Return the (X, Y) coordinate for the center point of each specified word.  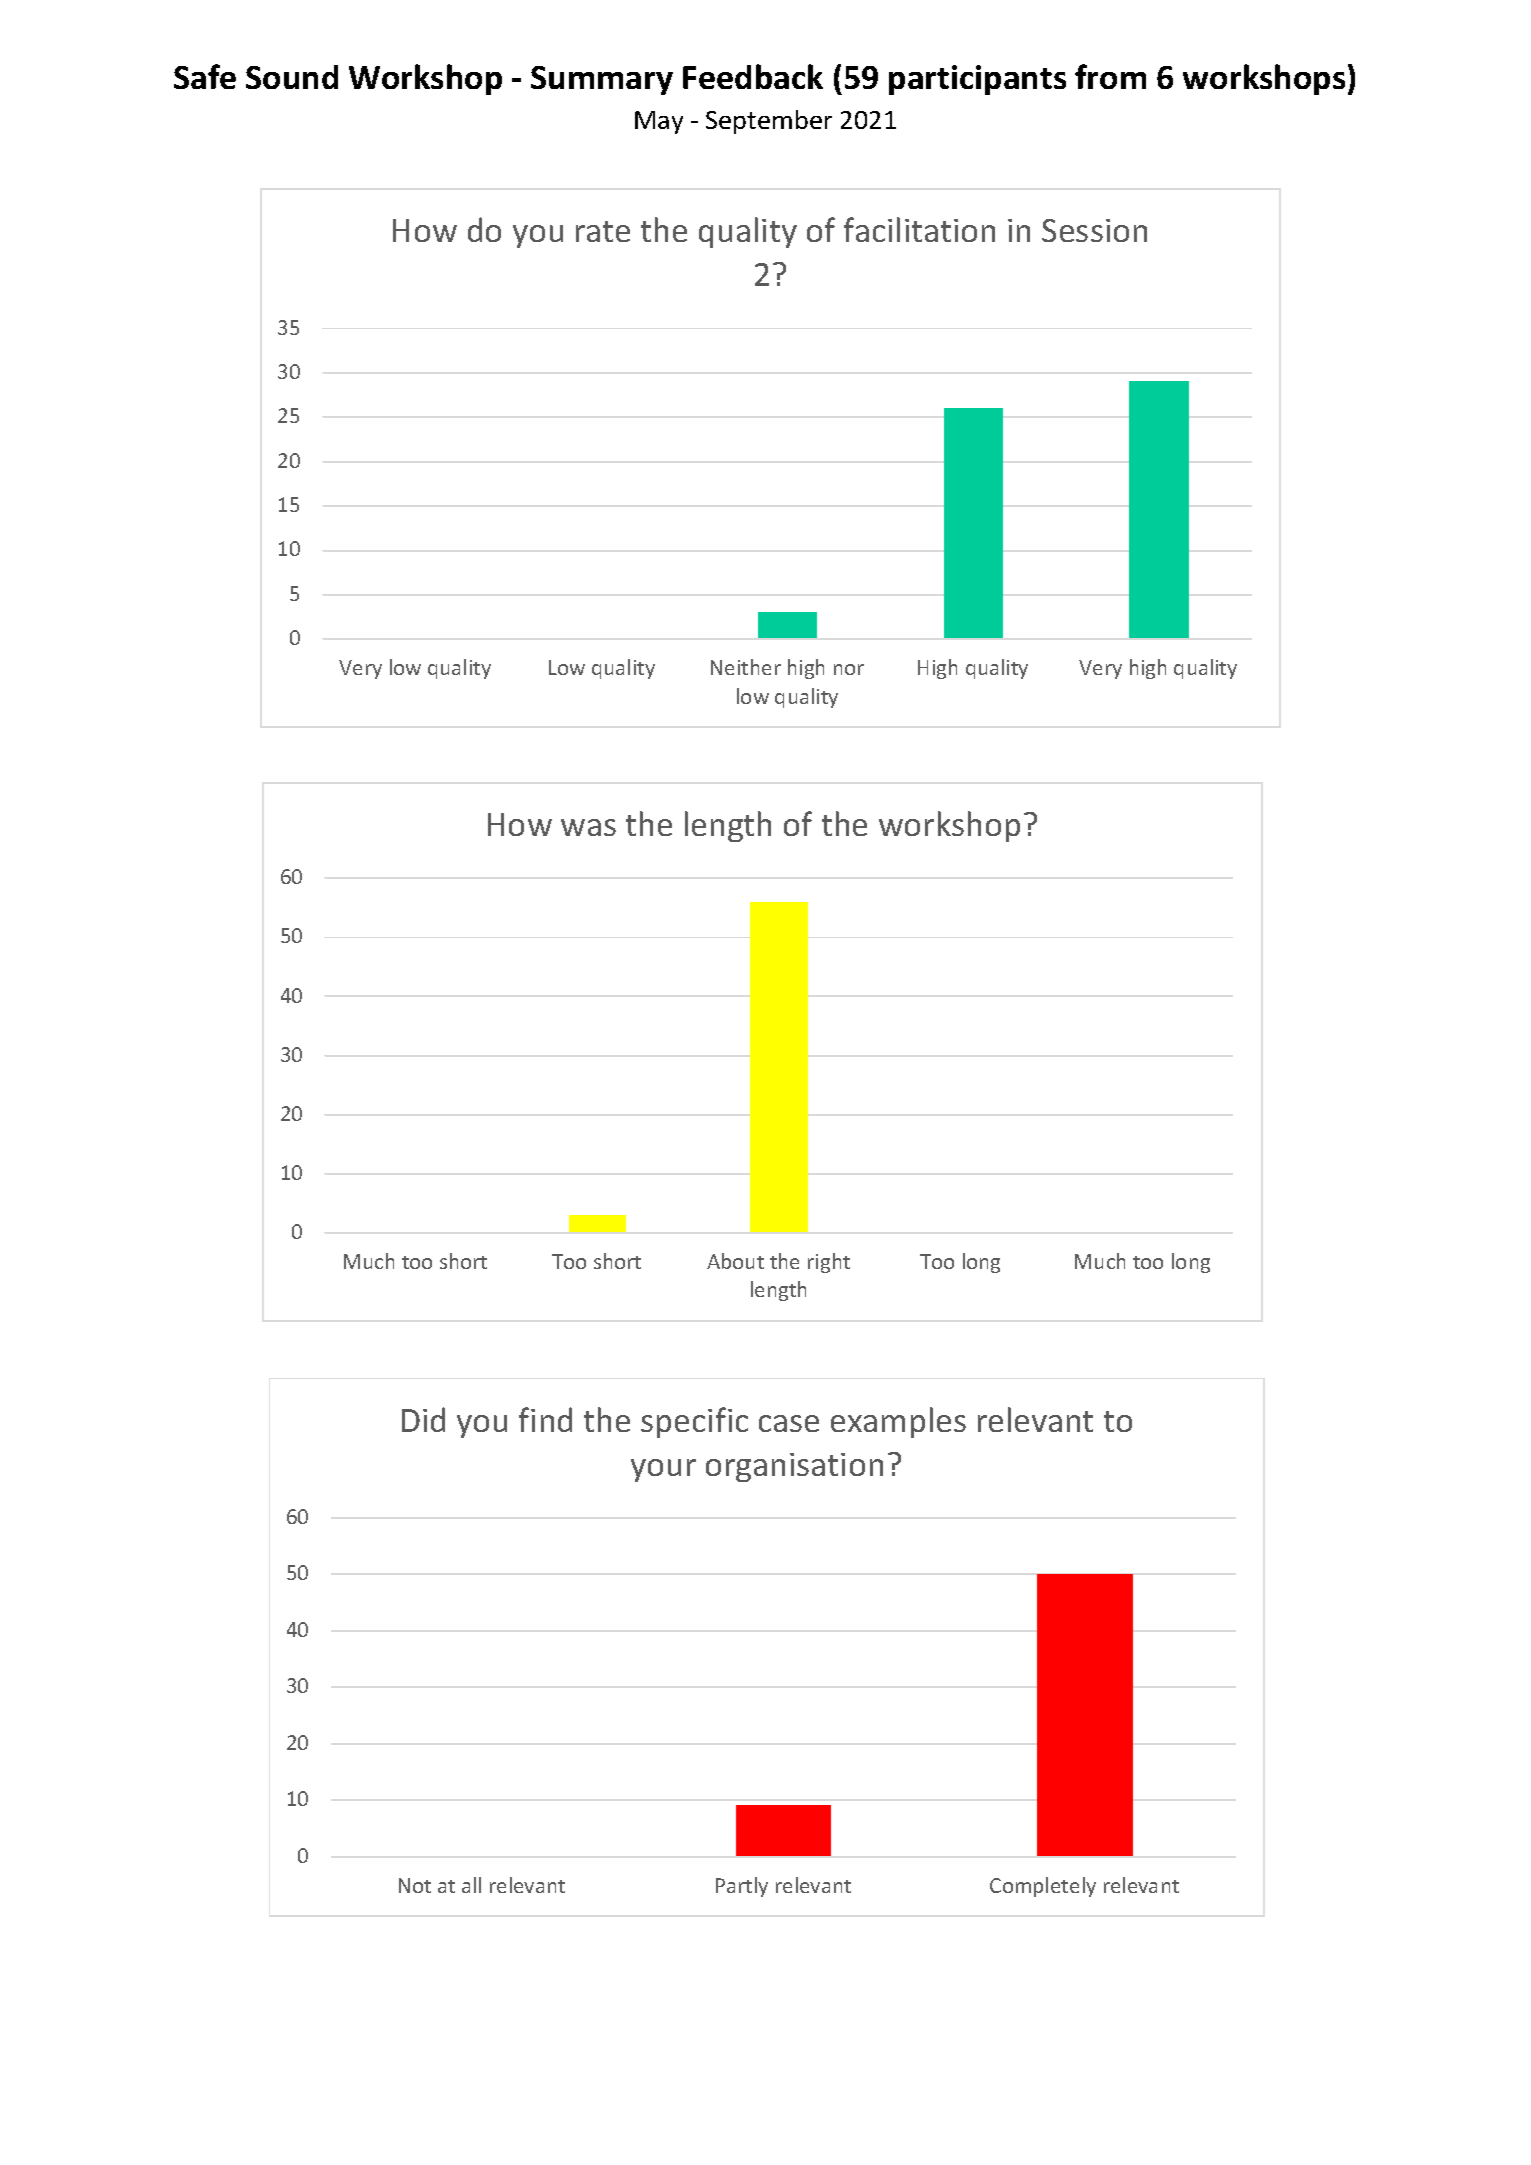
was (588, 827)
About (735, 1261)
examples (898, 1422)
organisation (794, 1467)
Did (423, 1419)
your (663, 1470)
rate (603, 231)
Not (415, 1885)
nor (849, 669)
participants (977, 80)
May (659, 122)
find (545, 1419)
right (829, 1263)
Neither (746, 667)
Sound (292, 77)
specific (694, 1422)
